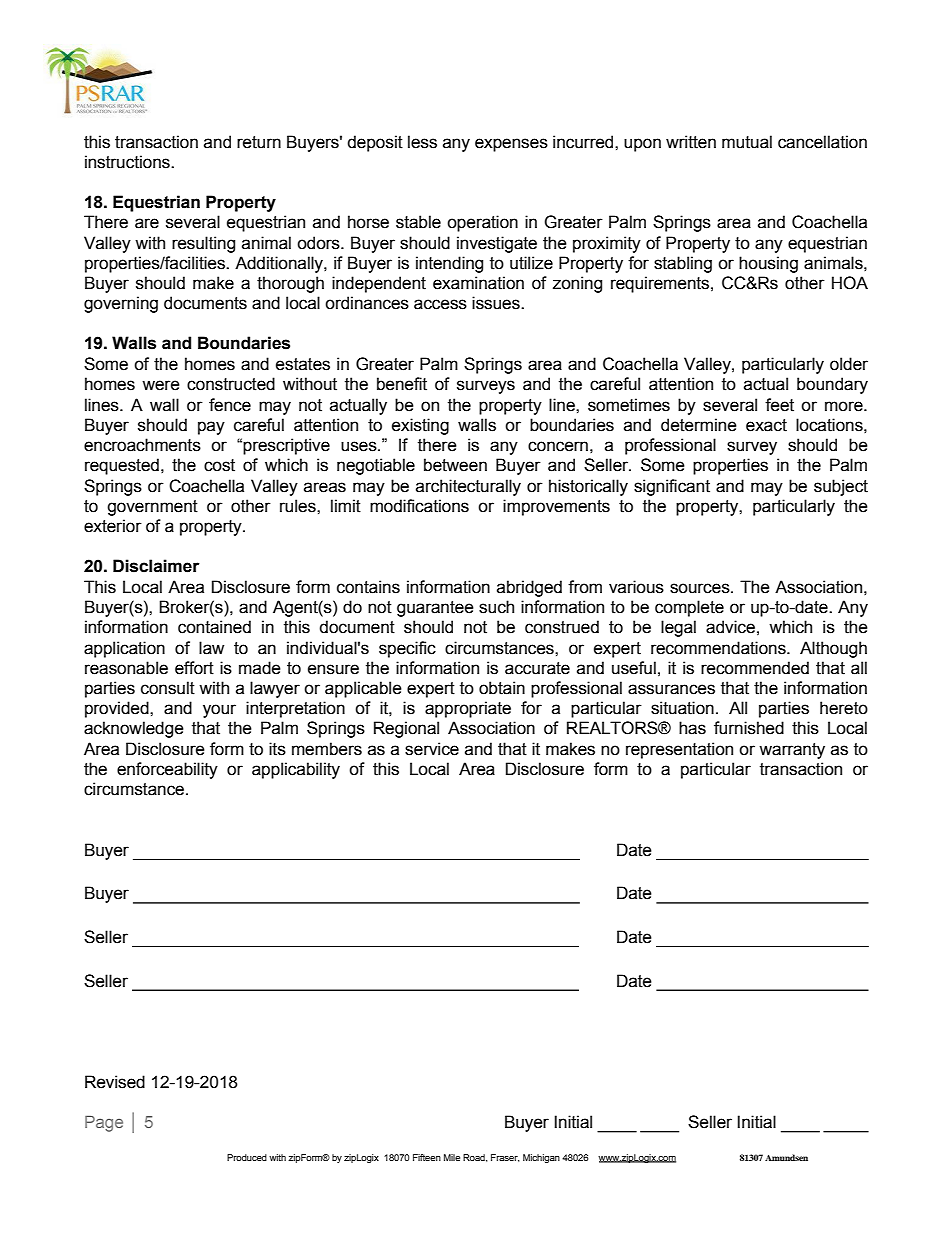 This screenshot has width=952, height=1233. Describe the element at coordinates (502, 688) in the screenshot. I see `obtain` at that location.
